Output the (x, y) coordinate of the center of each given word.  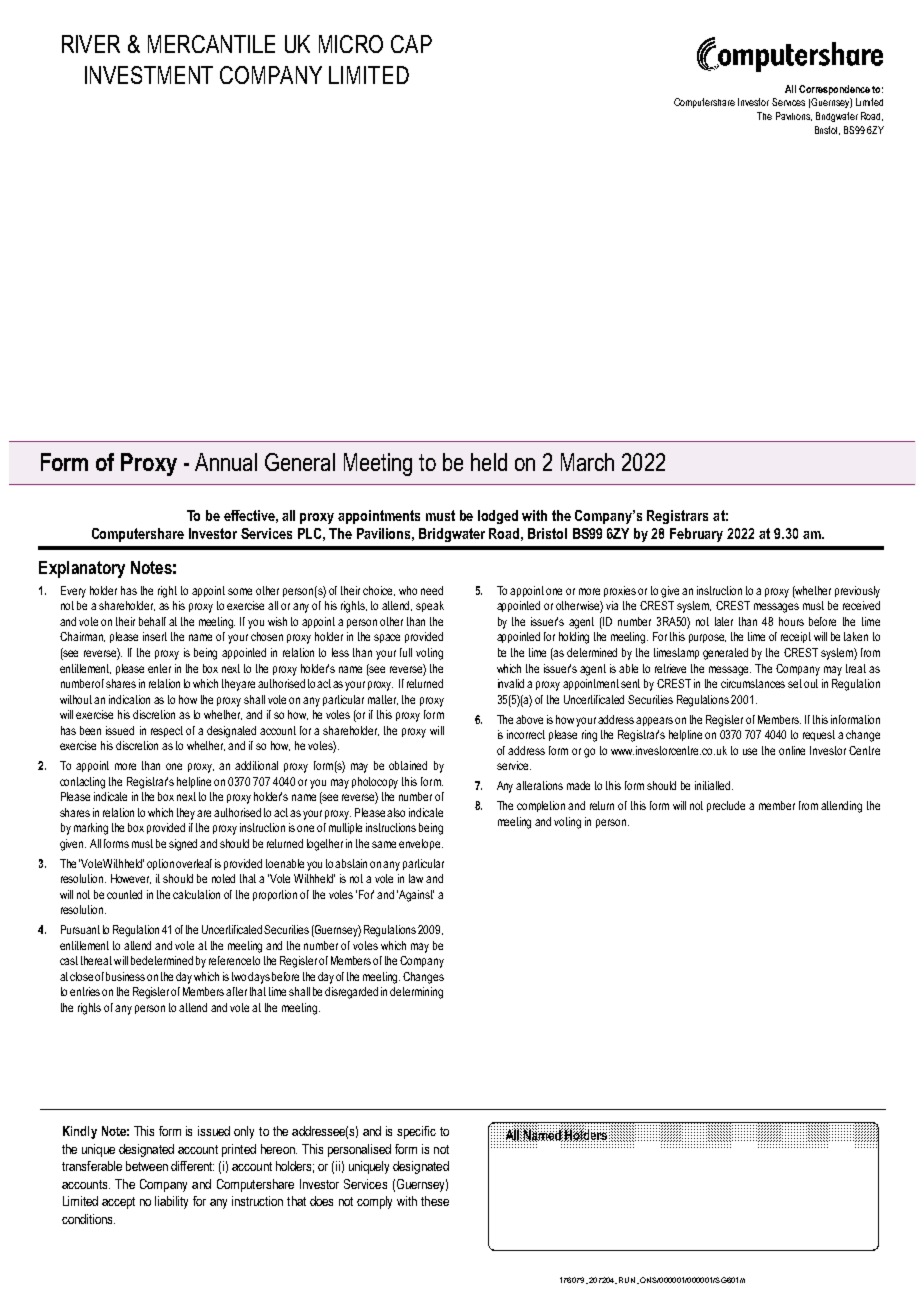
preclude (726, 806)
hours (791, 621)
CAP (411, 44)
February (696, 535)
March (587, 462)
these (435, 1201)
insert (155, 636)
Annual (226, 462)
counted (124, 894)
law (416, 878)
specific (416, 1132)
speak (430, 606)
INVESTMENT (149, 75)
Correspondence (834, 90)
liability (171, 1202)
